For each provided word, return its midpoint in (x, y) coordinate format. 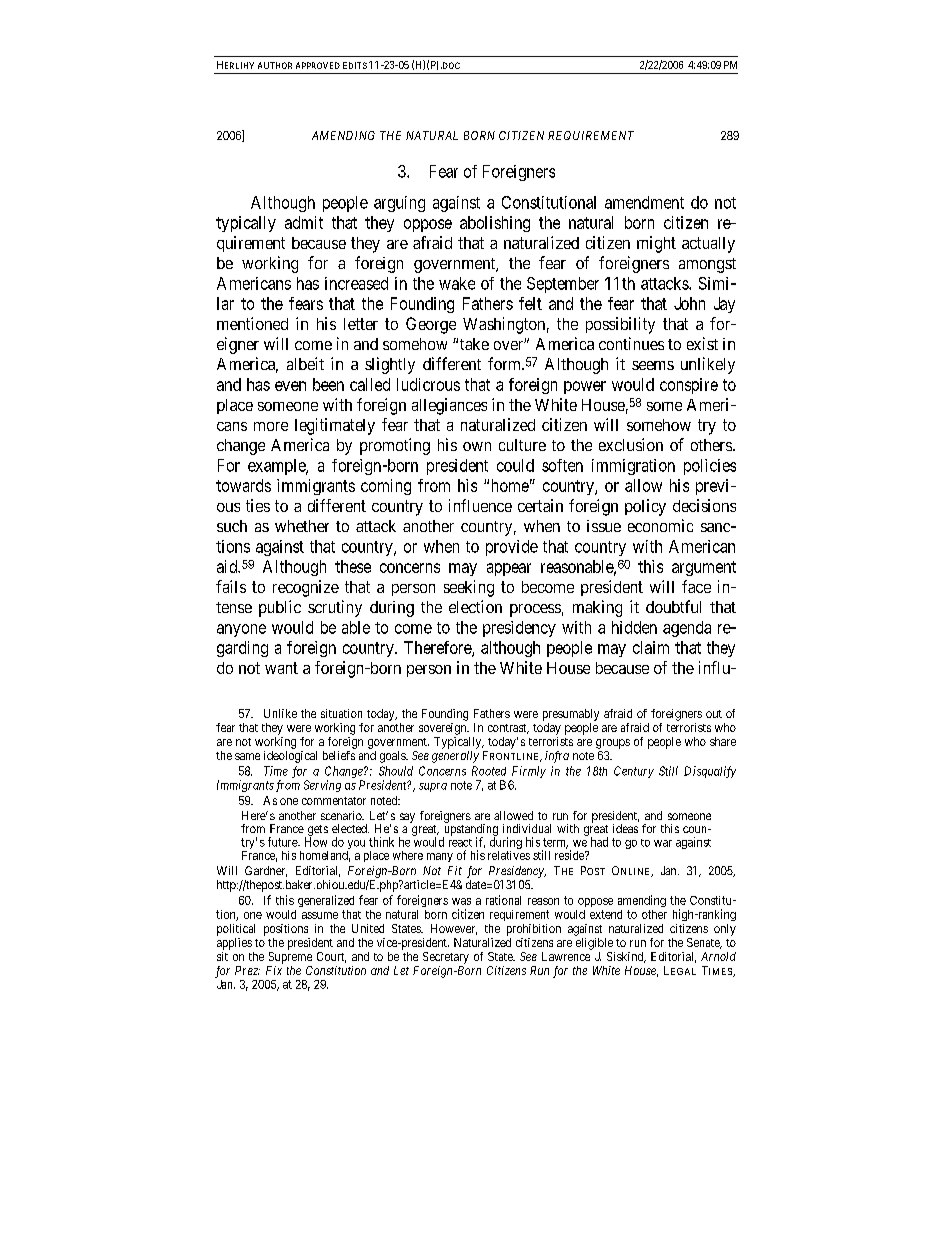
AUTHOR (275, 65)
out (714, 714)
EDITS (355, 65)
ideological (290, 757)
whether (302, 526)
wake (457, 283)
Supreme (290, 958)
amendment (644, 202)
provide (512, 548)
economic (660, 525)
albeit (305, 363)
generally (455, 757)
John (689, 303)
